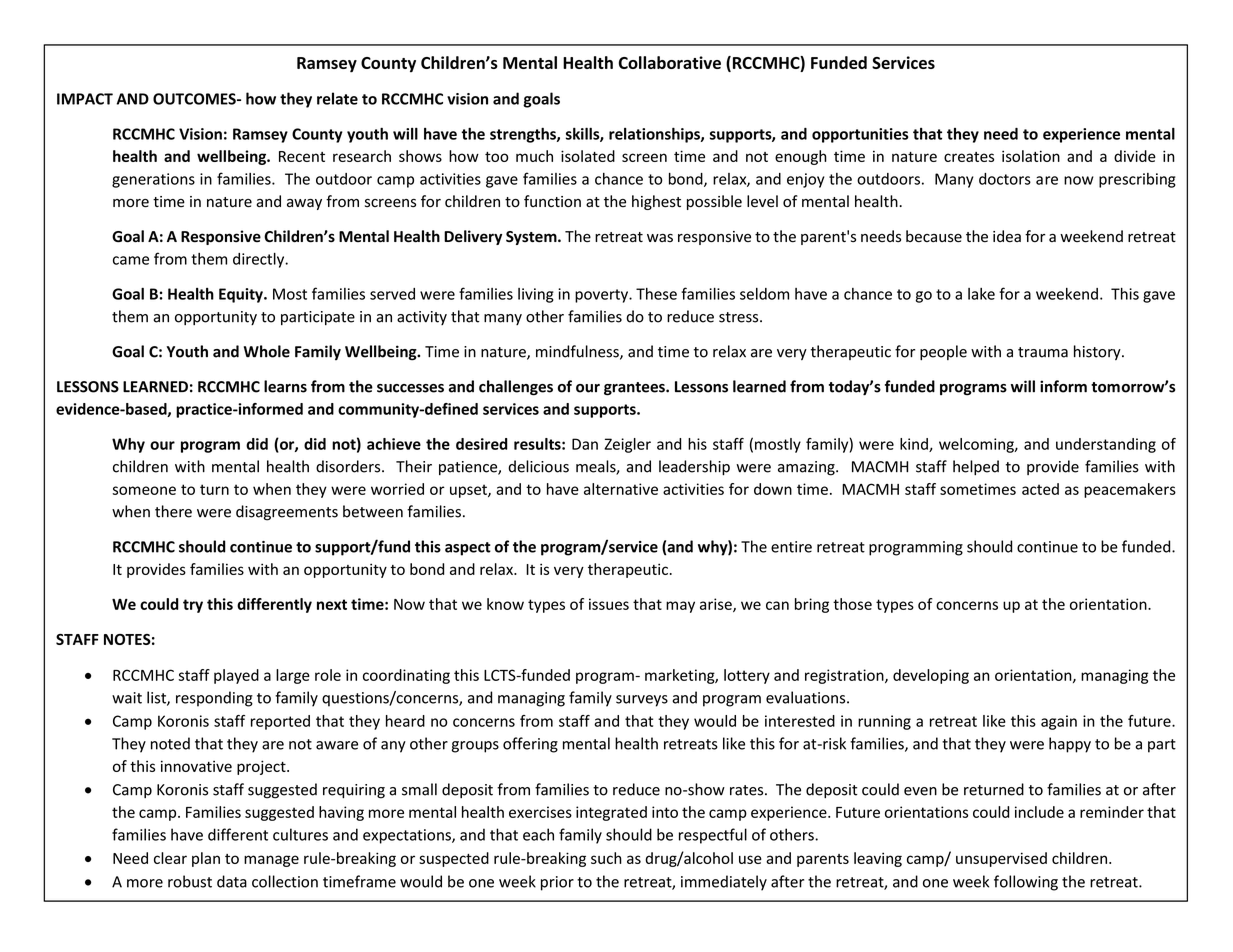  I want to click on such, so click(606, 858).
